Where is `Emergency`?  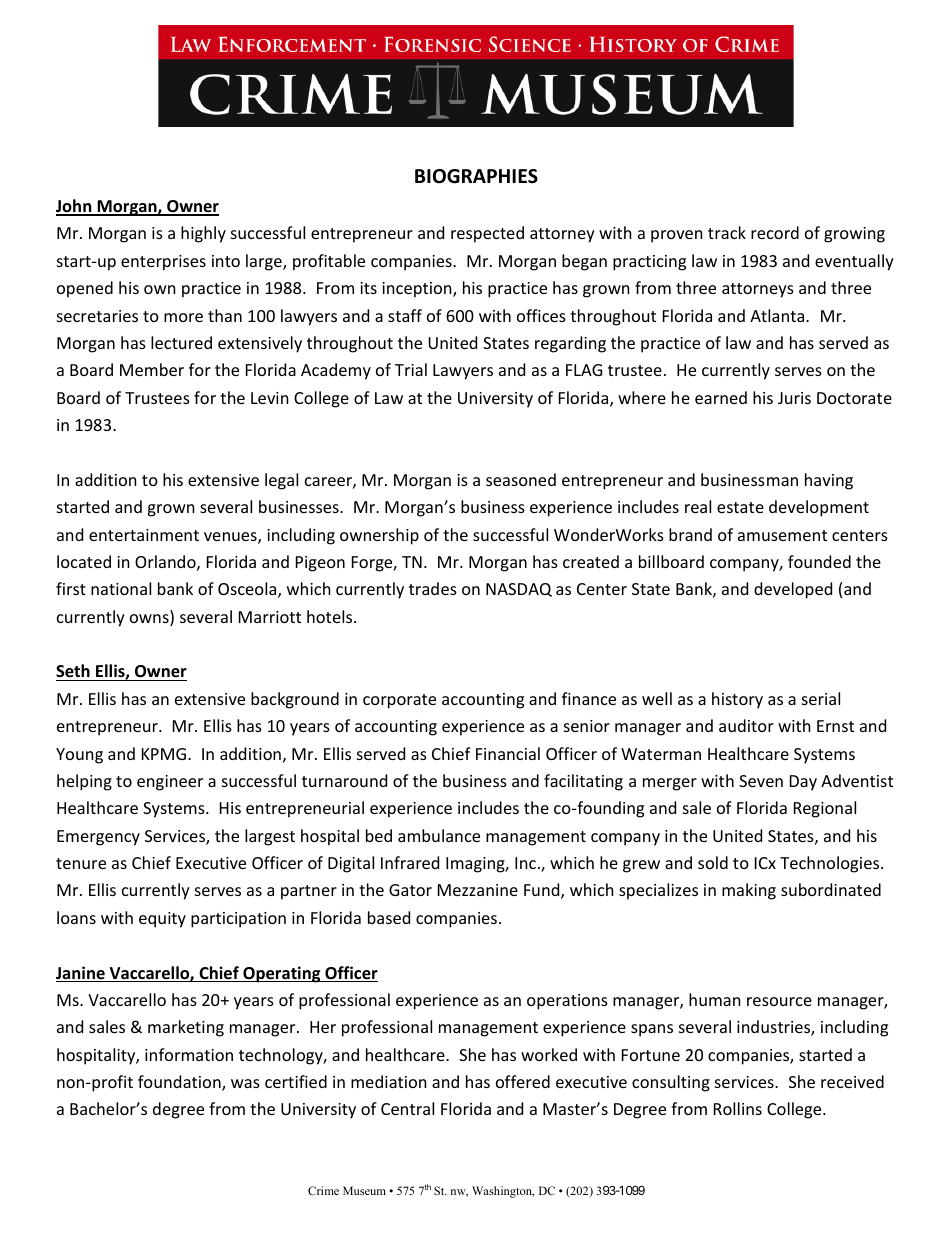
Emergency is located at coordinates (98, 838).
